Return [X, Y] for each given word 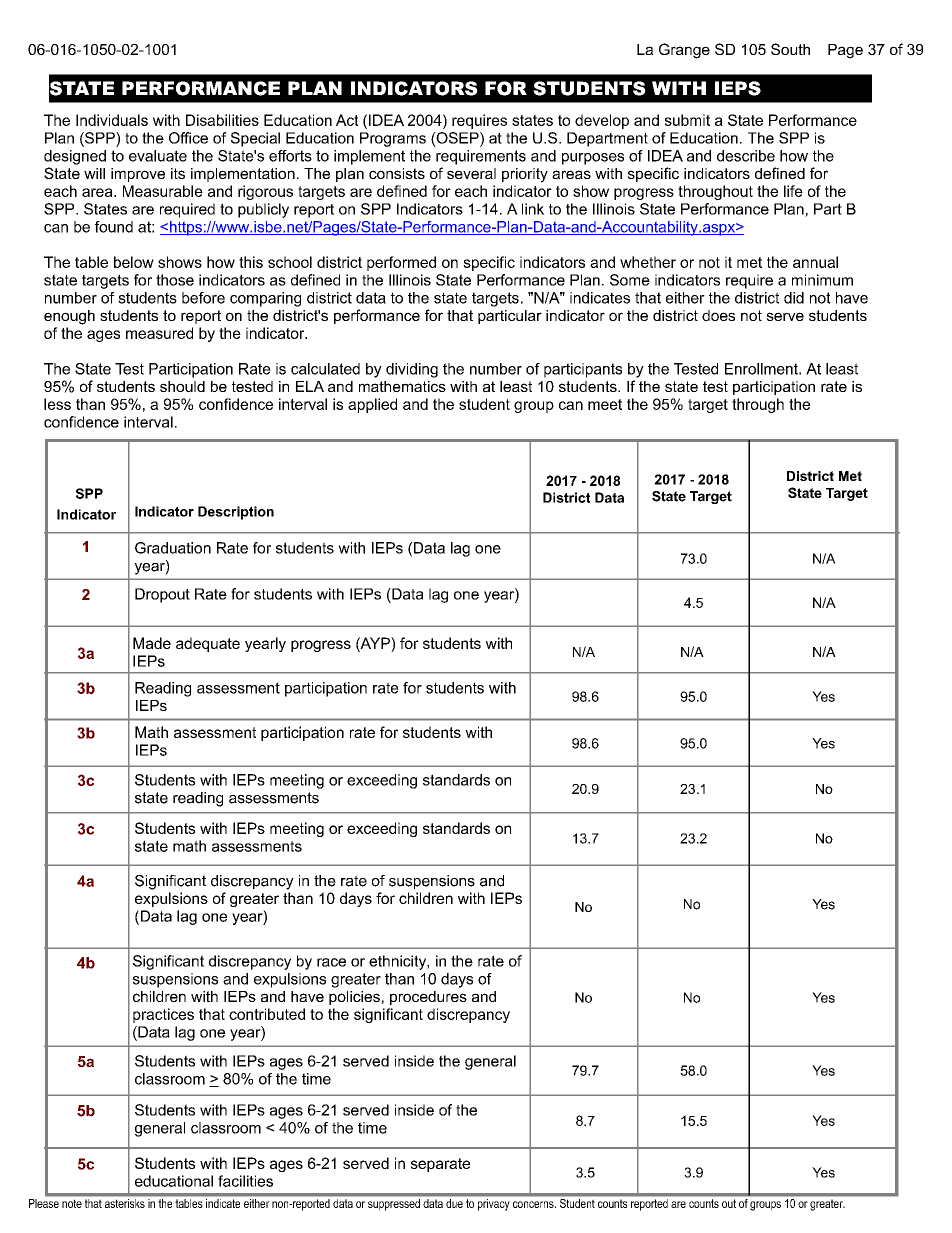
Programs [393, 139]
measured [159, 333]
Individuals [112, 120]
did [794, 298]
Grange [684, 51]
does [718, 315]
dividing [412, 370]
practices [163, 1015]
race [331, 962]
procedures [428, 998]
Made [152, 643]
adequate [208, 644]
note [72, 1204]
